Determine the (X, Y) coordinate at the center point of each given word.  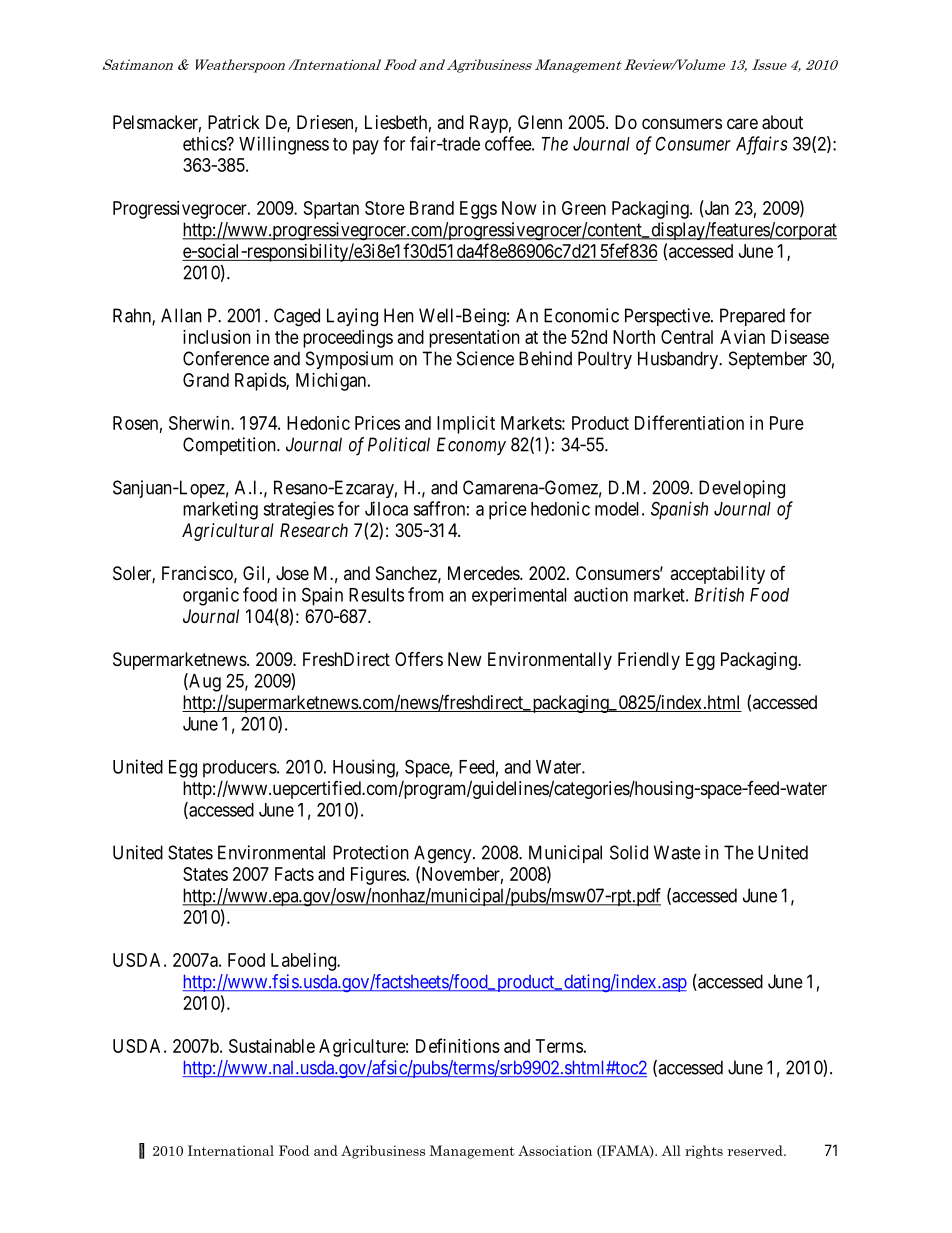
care (742, 123)
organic (211, 596)
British (719, 594)
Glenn (540, 122)
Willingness (284, 145)
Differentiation (689, 422)
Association (555, 1150)
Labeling (304, 962)
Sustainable (272, 1046)
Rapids (261, 382)
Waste (677, 852)
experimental (519, 596)
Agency (444, 854)
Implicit (466, 425)
